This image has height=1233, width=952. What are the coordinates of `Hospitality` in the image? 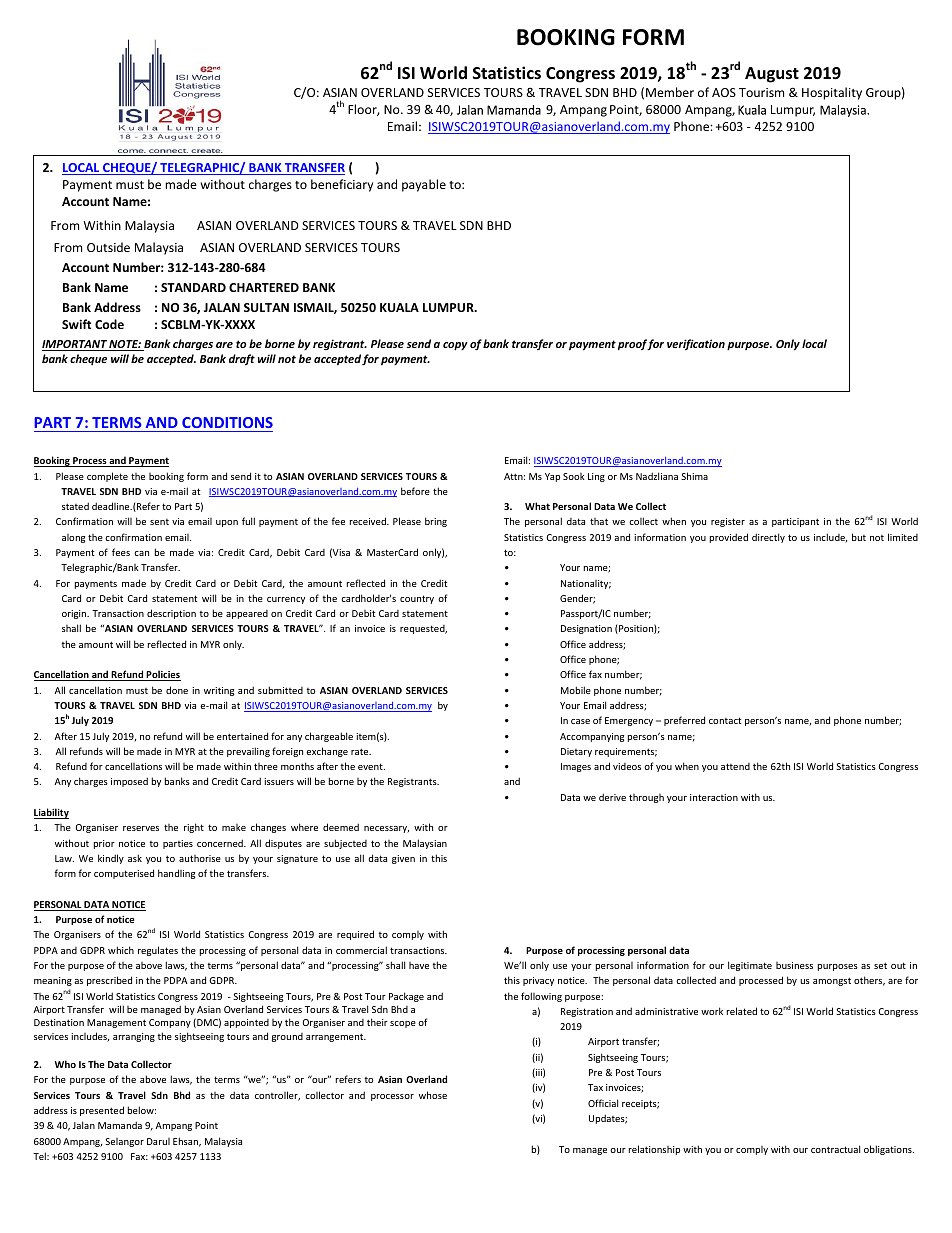 It's located at (832, 93).
